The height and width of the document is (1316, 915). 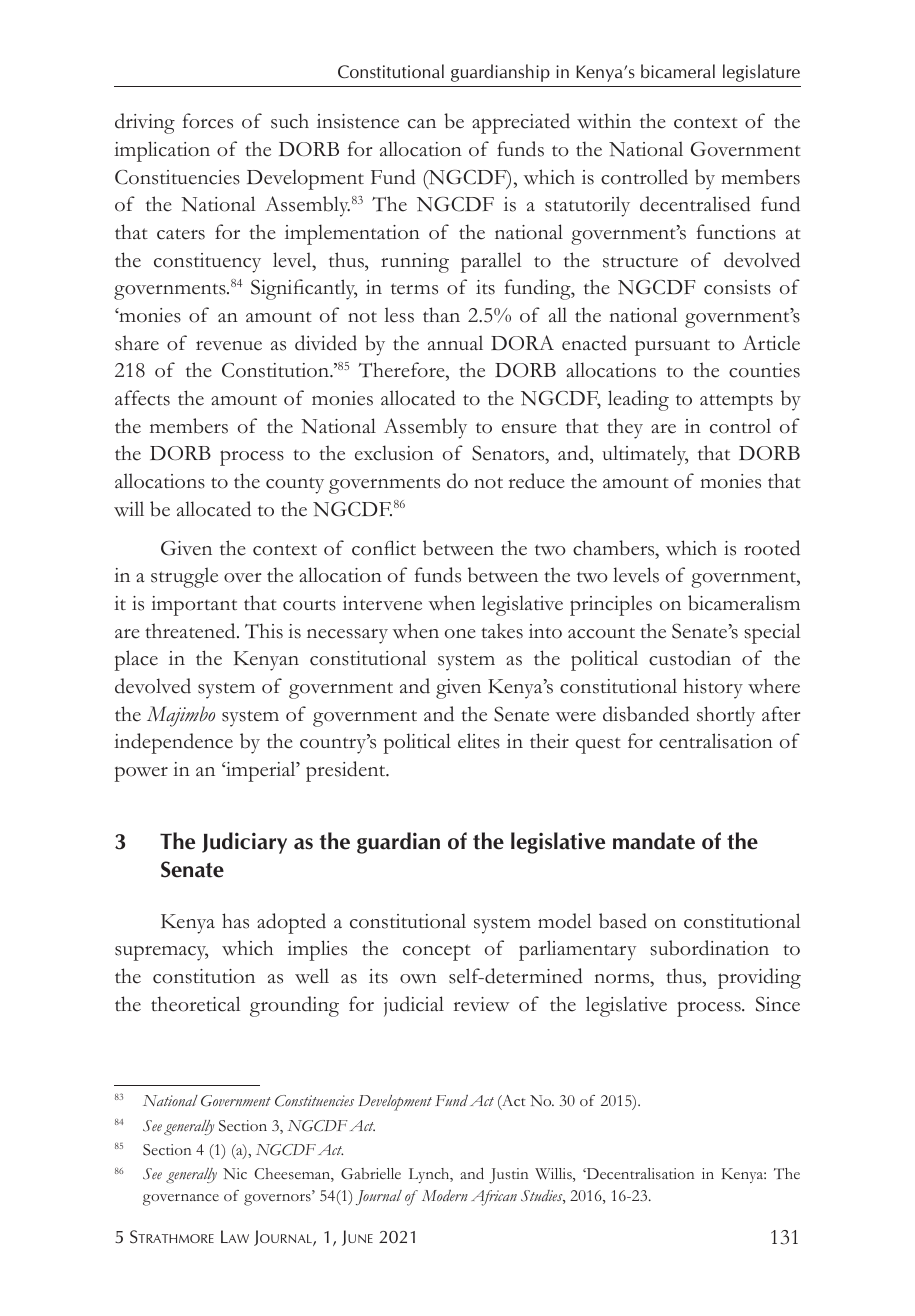 I want to click on forces, so click(x=208, y=121).
